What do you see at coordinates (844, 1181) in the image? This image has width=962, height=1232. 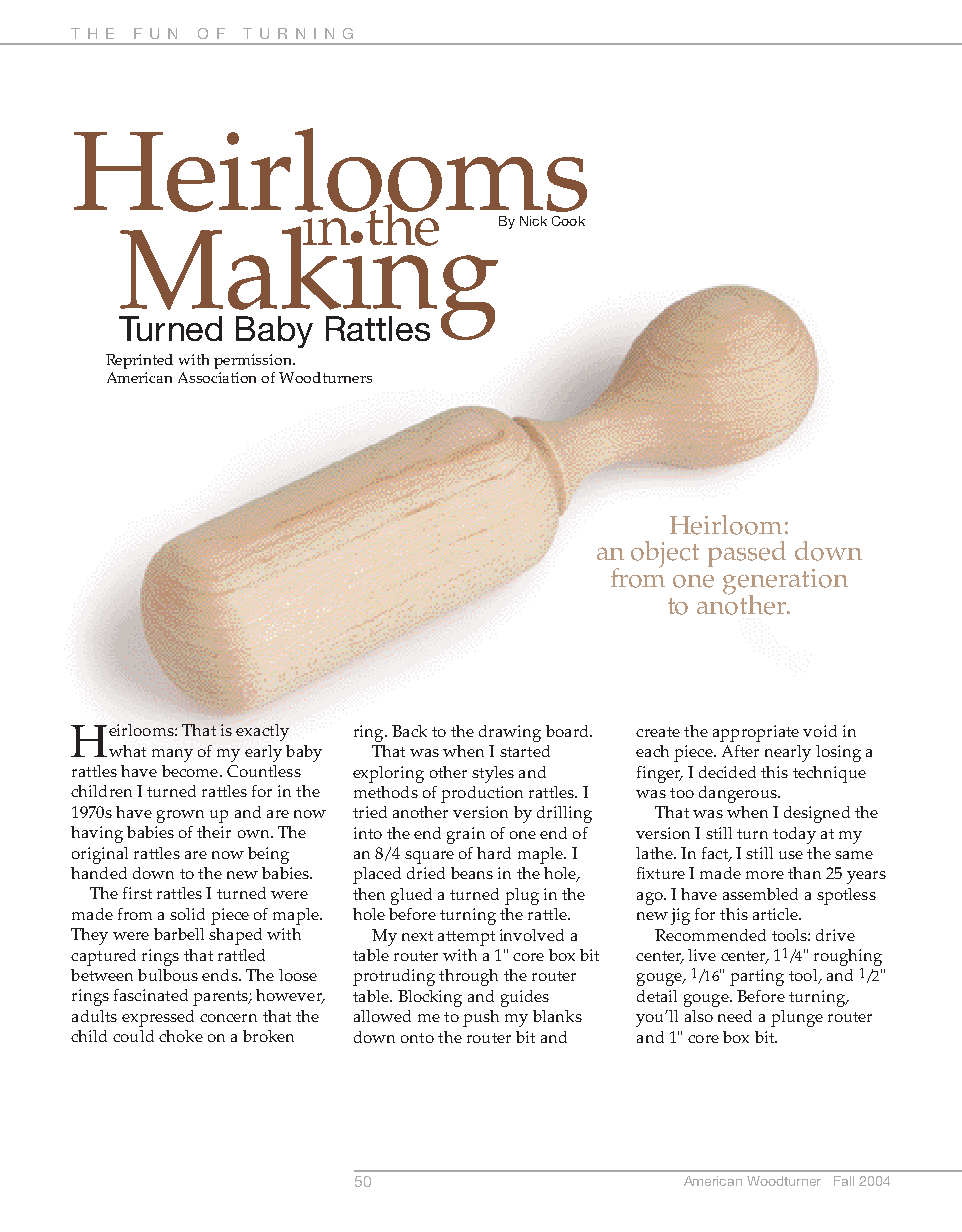 I see `Fall` at bounding box center [844, 1181].
